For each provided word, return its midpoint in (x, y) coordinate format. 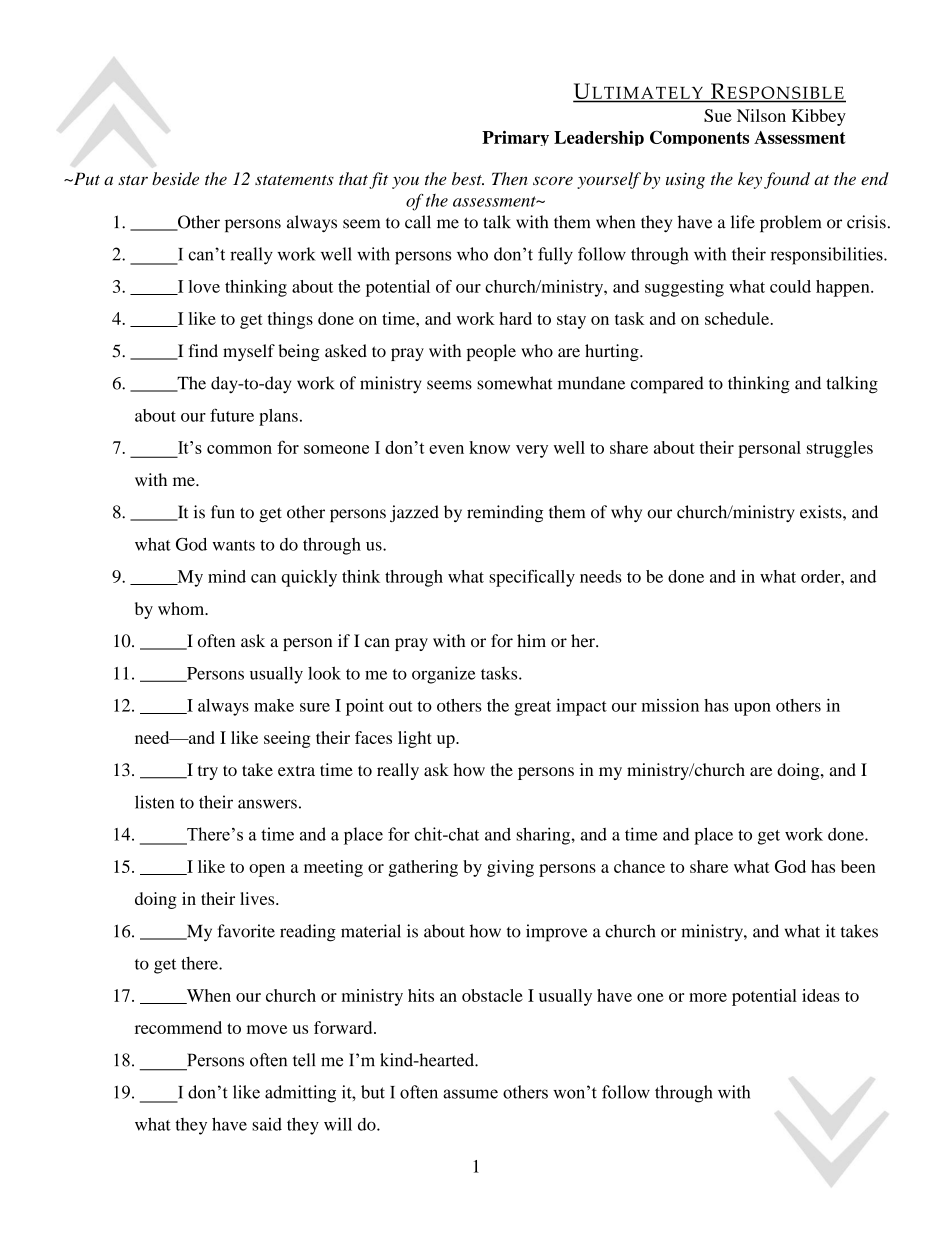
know (489, 447)
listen (154, 802)
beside (175, 178)
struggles (840, 449)
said (267, 1124)
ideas (821, 995)
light (415, 739)
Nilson (761, 115)
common (239, 449)
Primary (515, 138)
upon (752, 709)
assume (470, 1094)
